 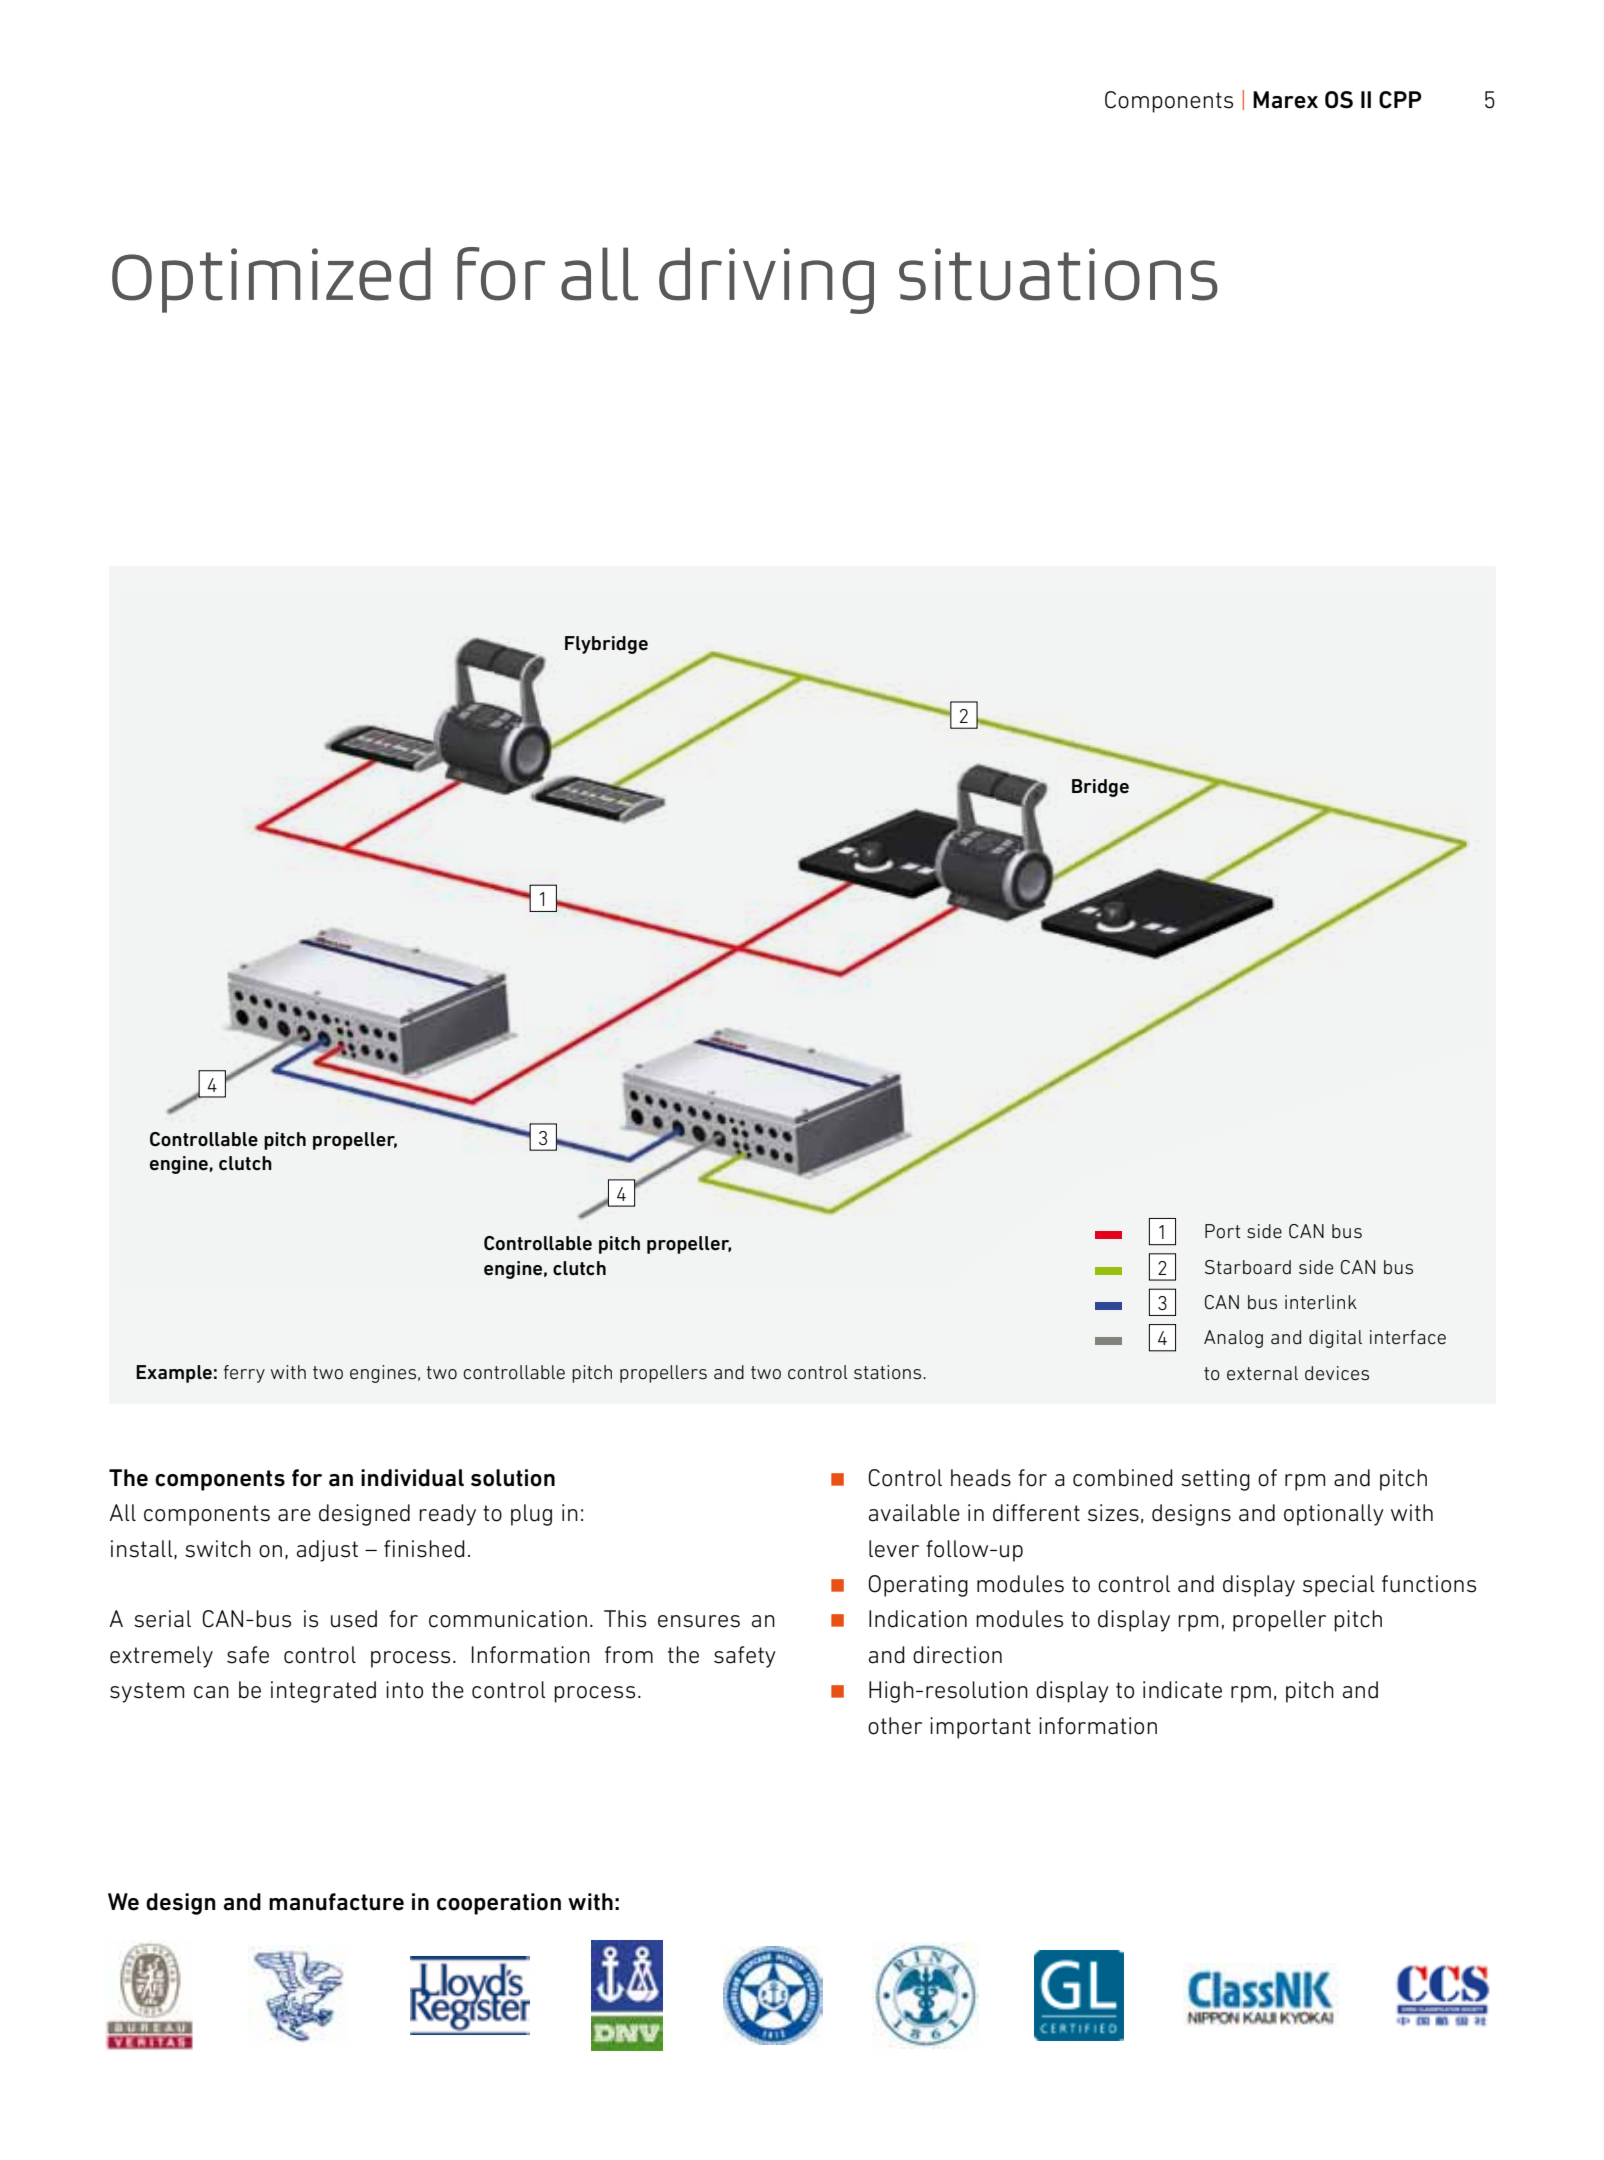 What do you see at coordinates (1334, 1515) in the screenshot?
I see `optionally` at bounding box center [1334, 1515].
